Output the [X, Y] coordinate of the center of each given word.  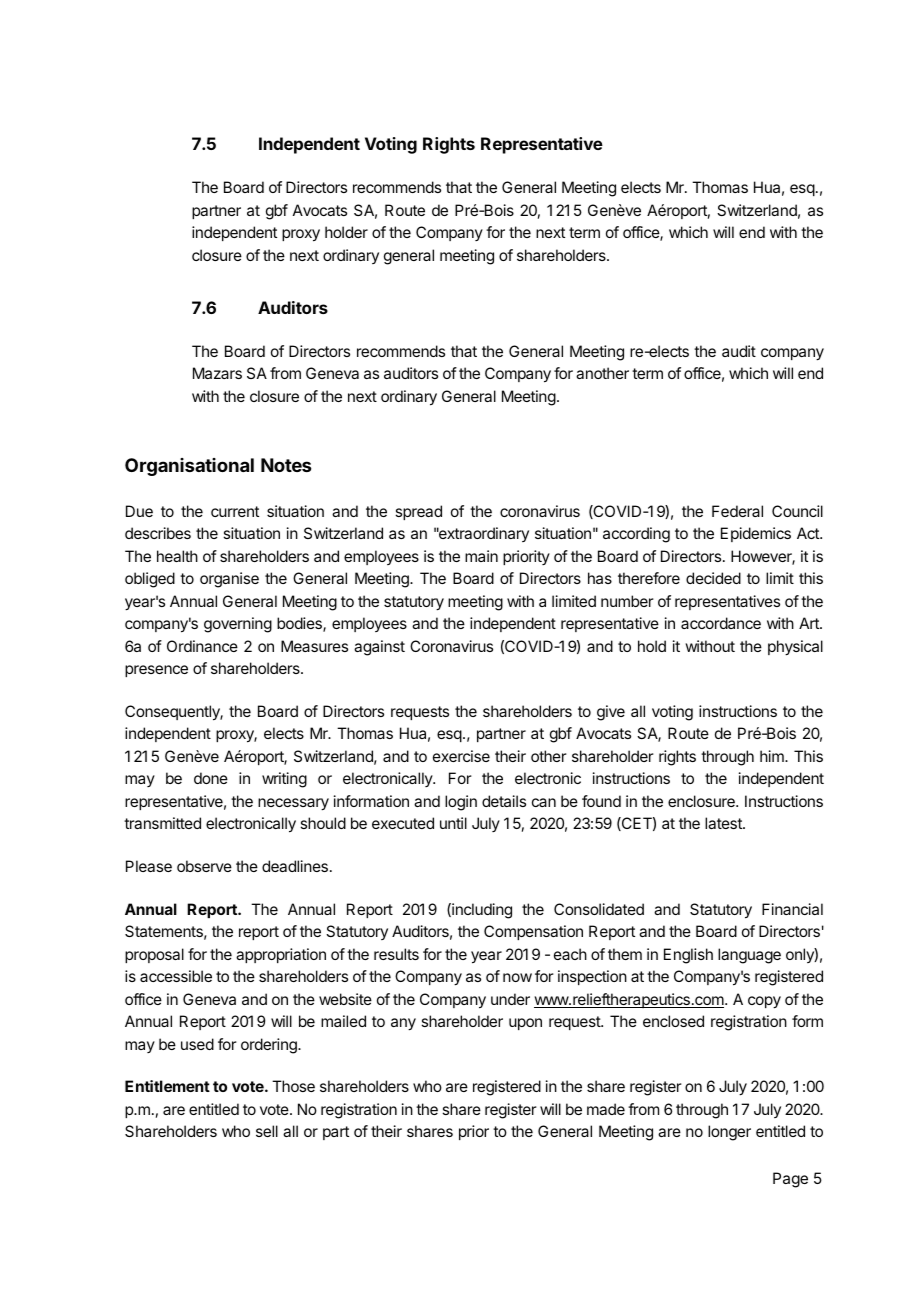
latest [724, 823]
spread [418, 512]
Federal [737, 511]
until [453, 823]
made [606, 1109]
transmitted [162, 823]
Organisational [189, 467]
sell [267, 1131]
